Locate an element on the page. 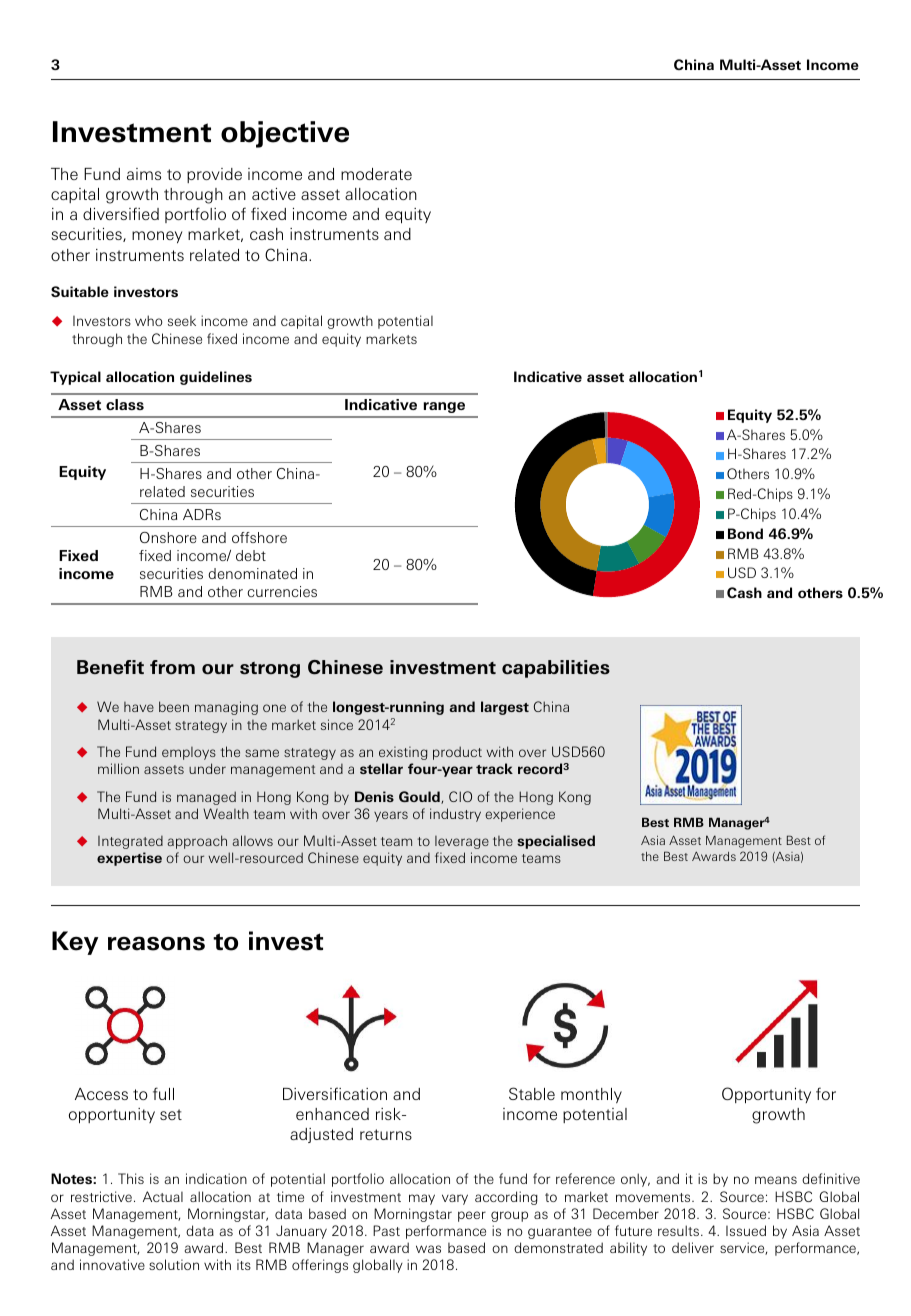  peer is located at coordinates (472, 1216).
